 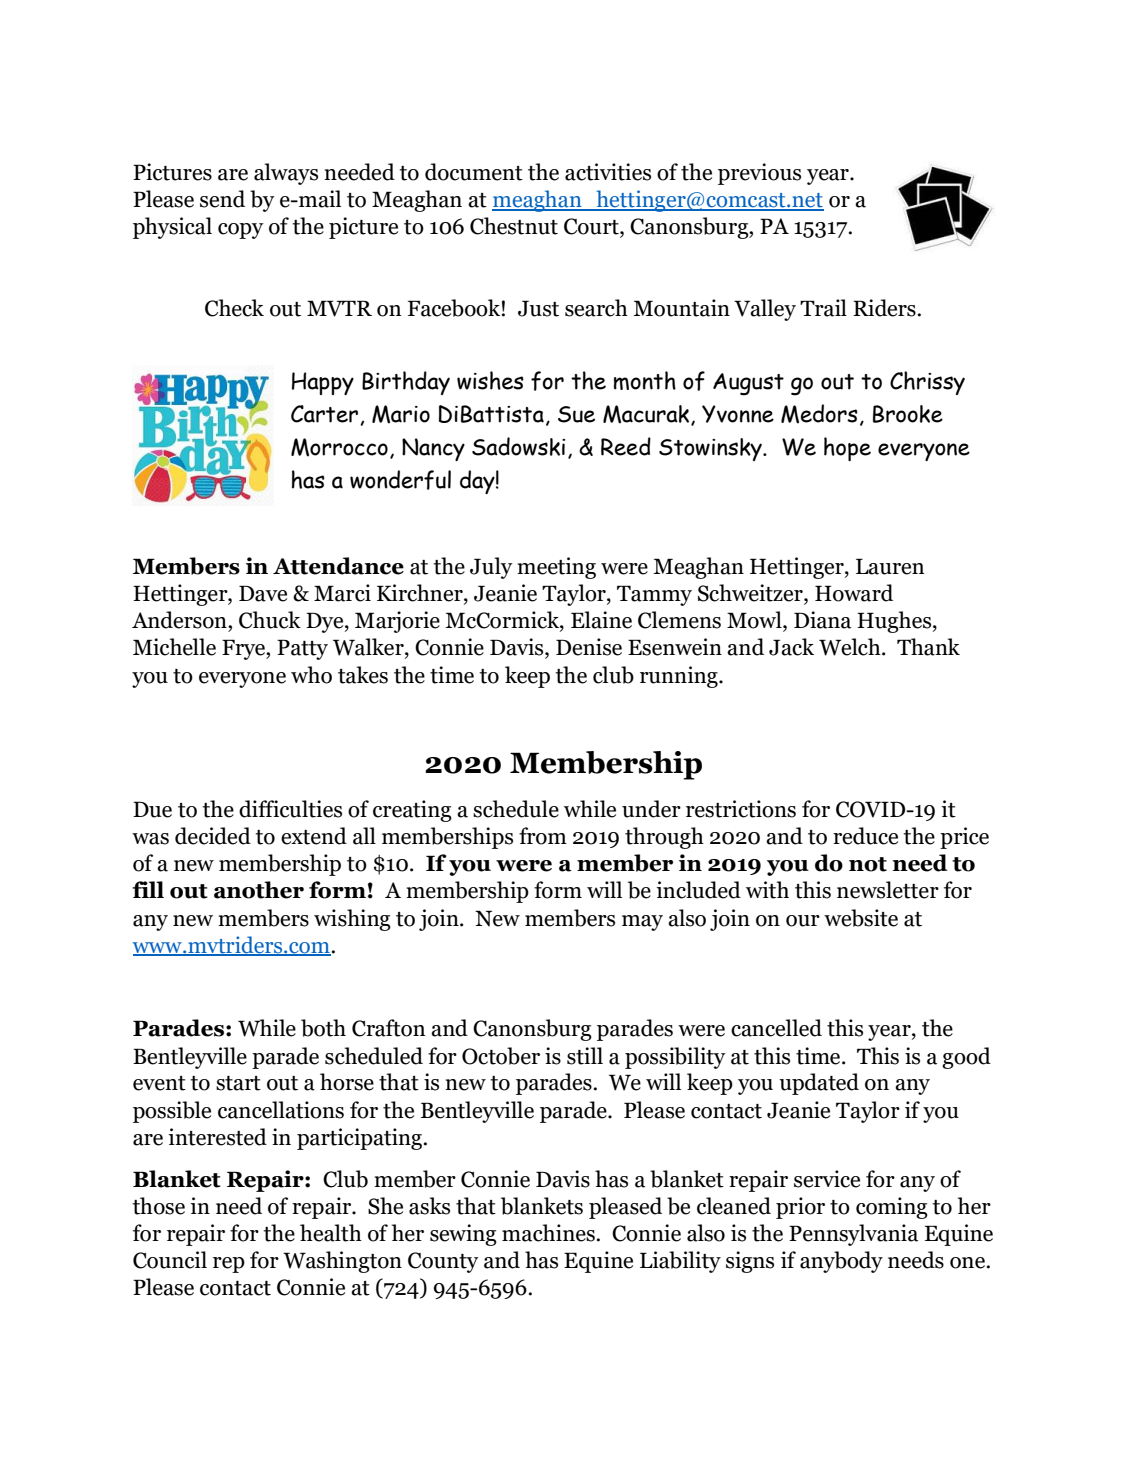 What do you see at coordinates (853, 1235) in the image?
I see `Pennsylvania` at bounding box center [853, 1235].
